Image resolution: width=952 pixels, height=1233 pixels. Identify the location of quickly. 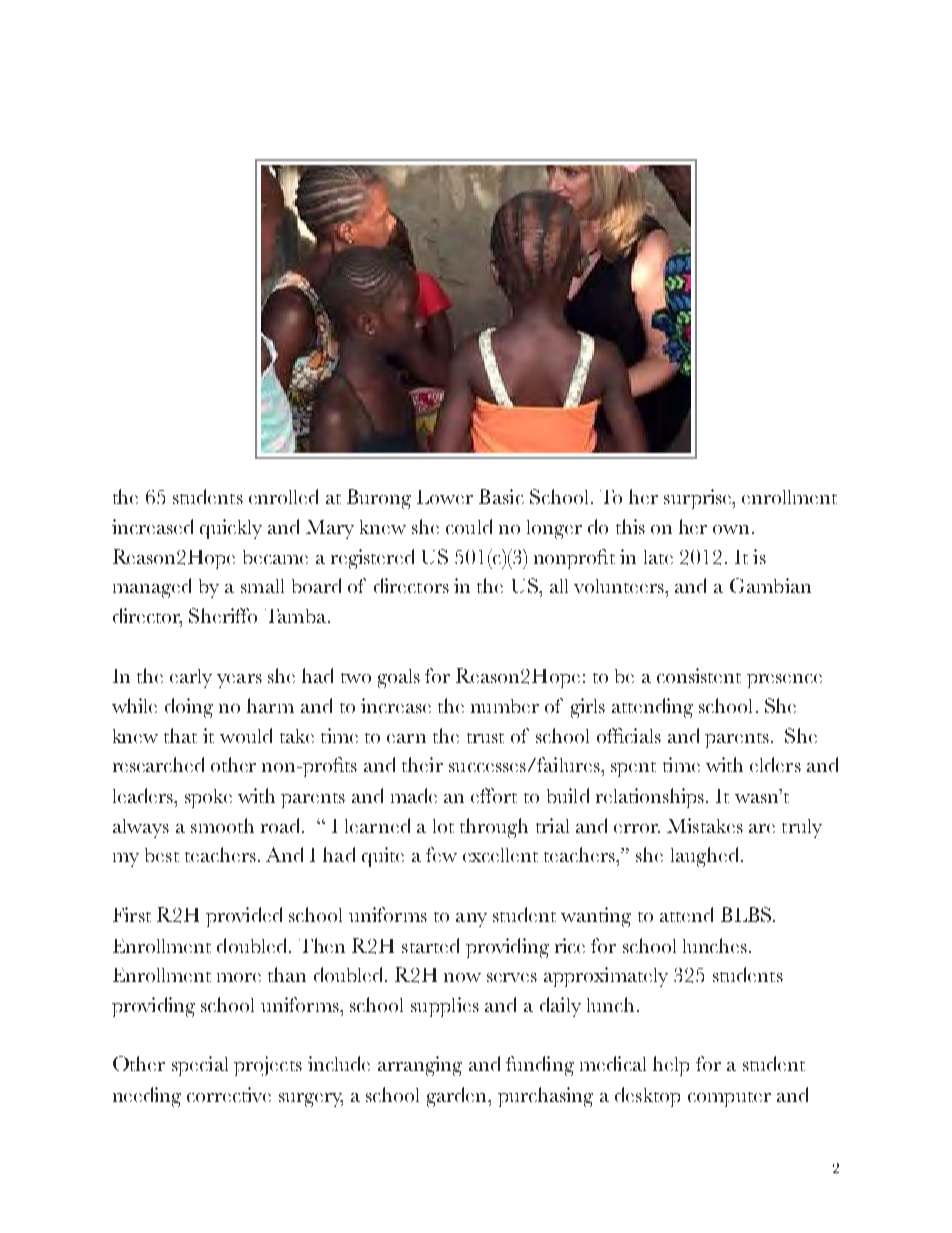
(231, 529).
